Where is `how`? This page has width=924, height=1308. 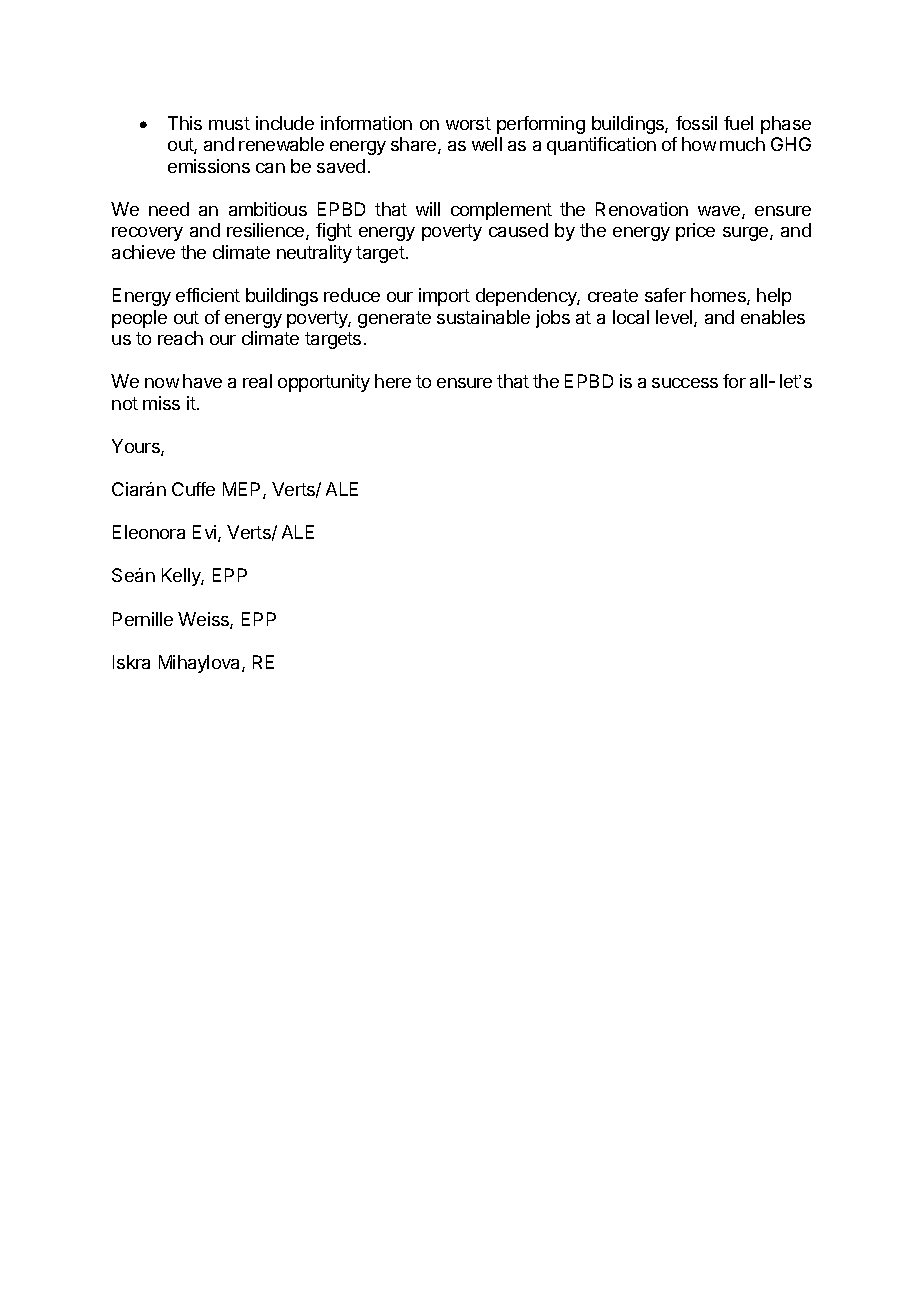
how is located at coordinates (699, 144).
